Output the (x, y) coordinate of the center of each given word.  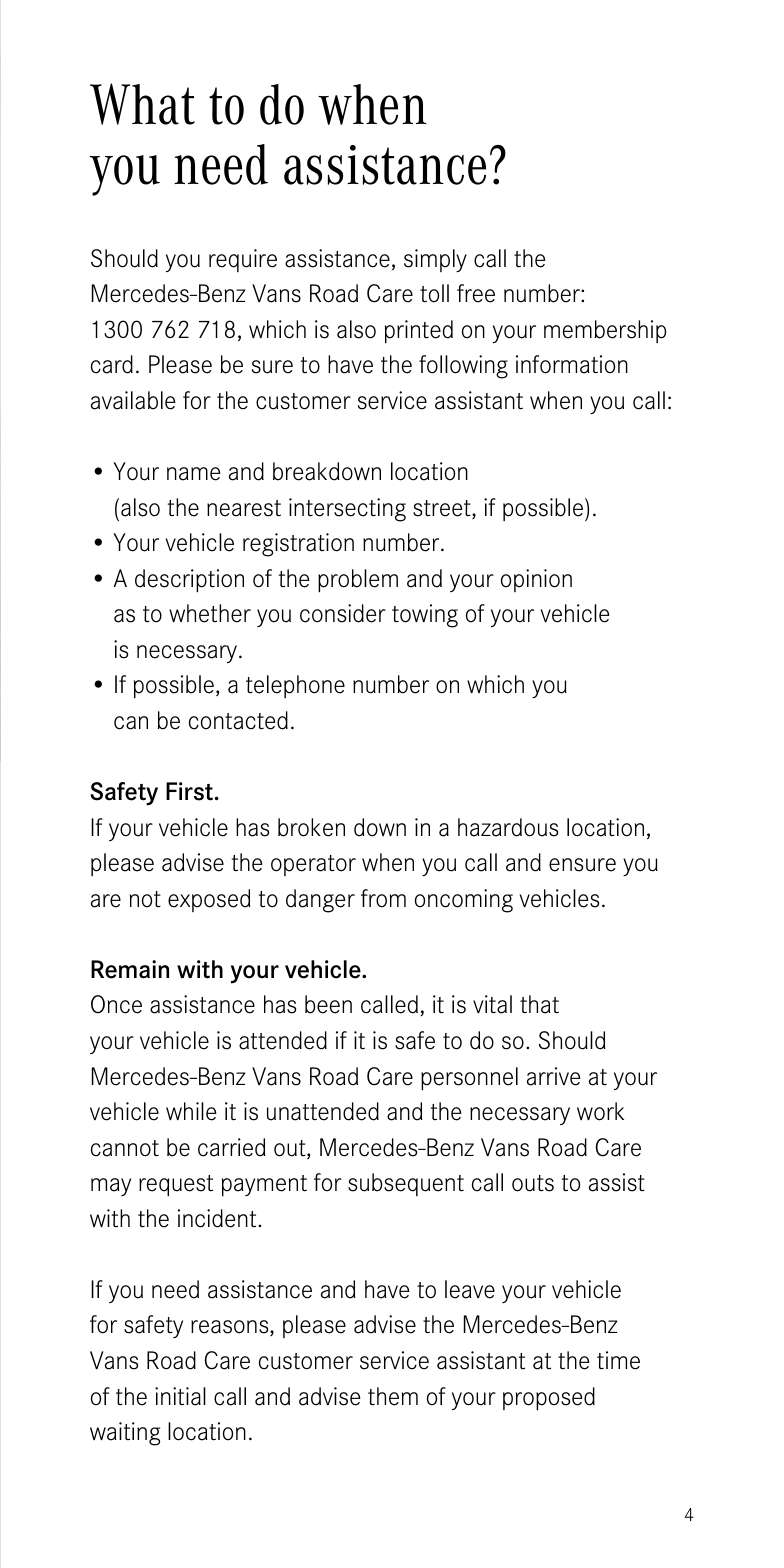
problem (358, 580)
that (539, 1004)
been (328, 1004)
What (142, 104)
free (476, 293)
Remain (130, 969)
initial (180, 1396)
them (393, 1396)
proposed (549, 1398)
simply (435, 260)
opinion (536, 580)
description (189, 580)
